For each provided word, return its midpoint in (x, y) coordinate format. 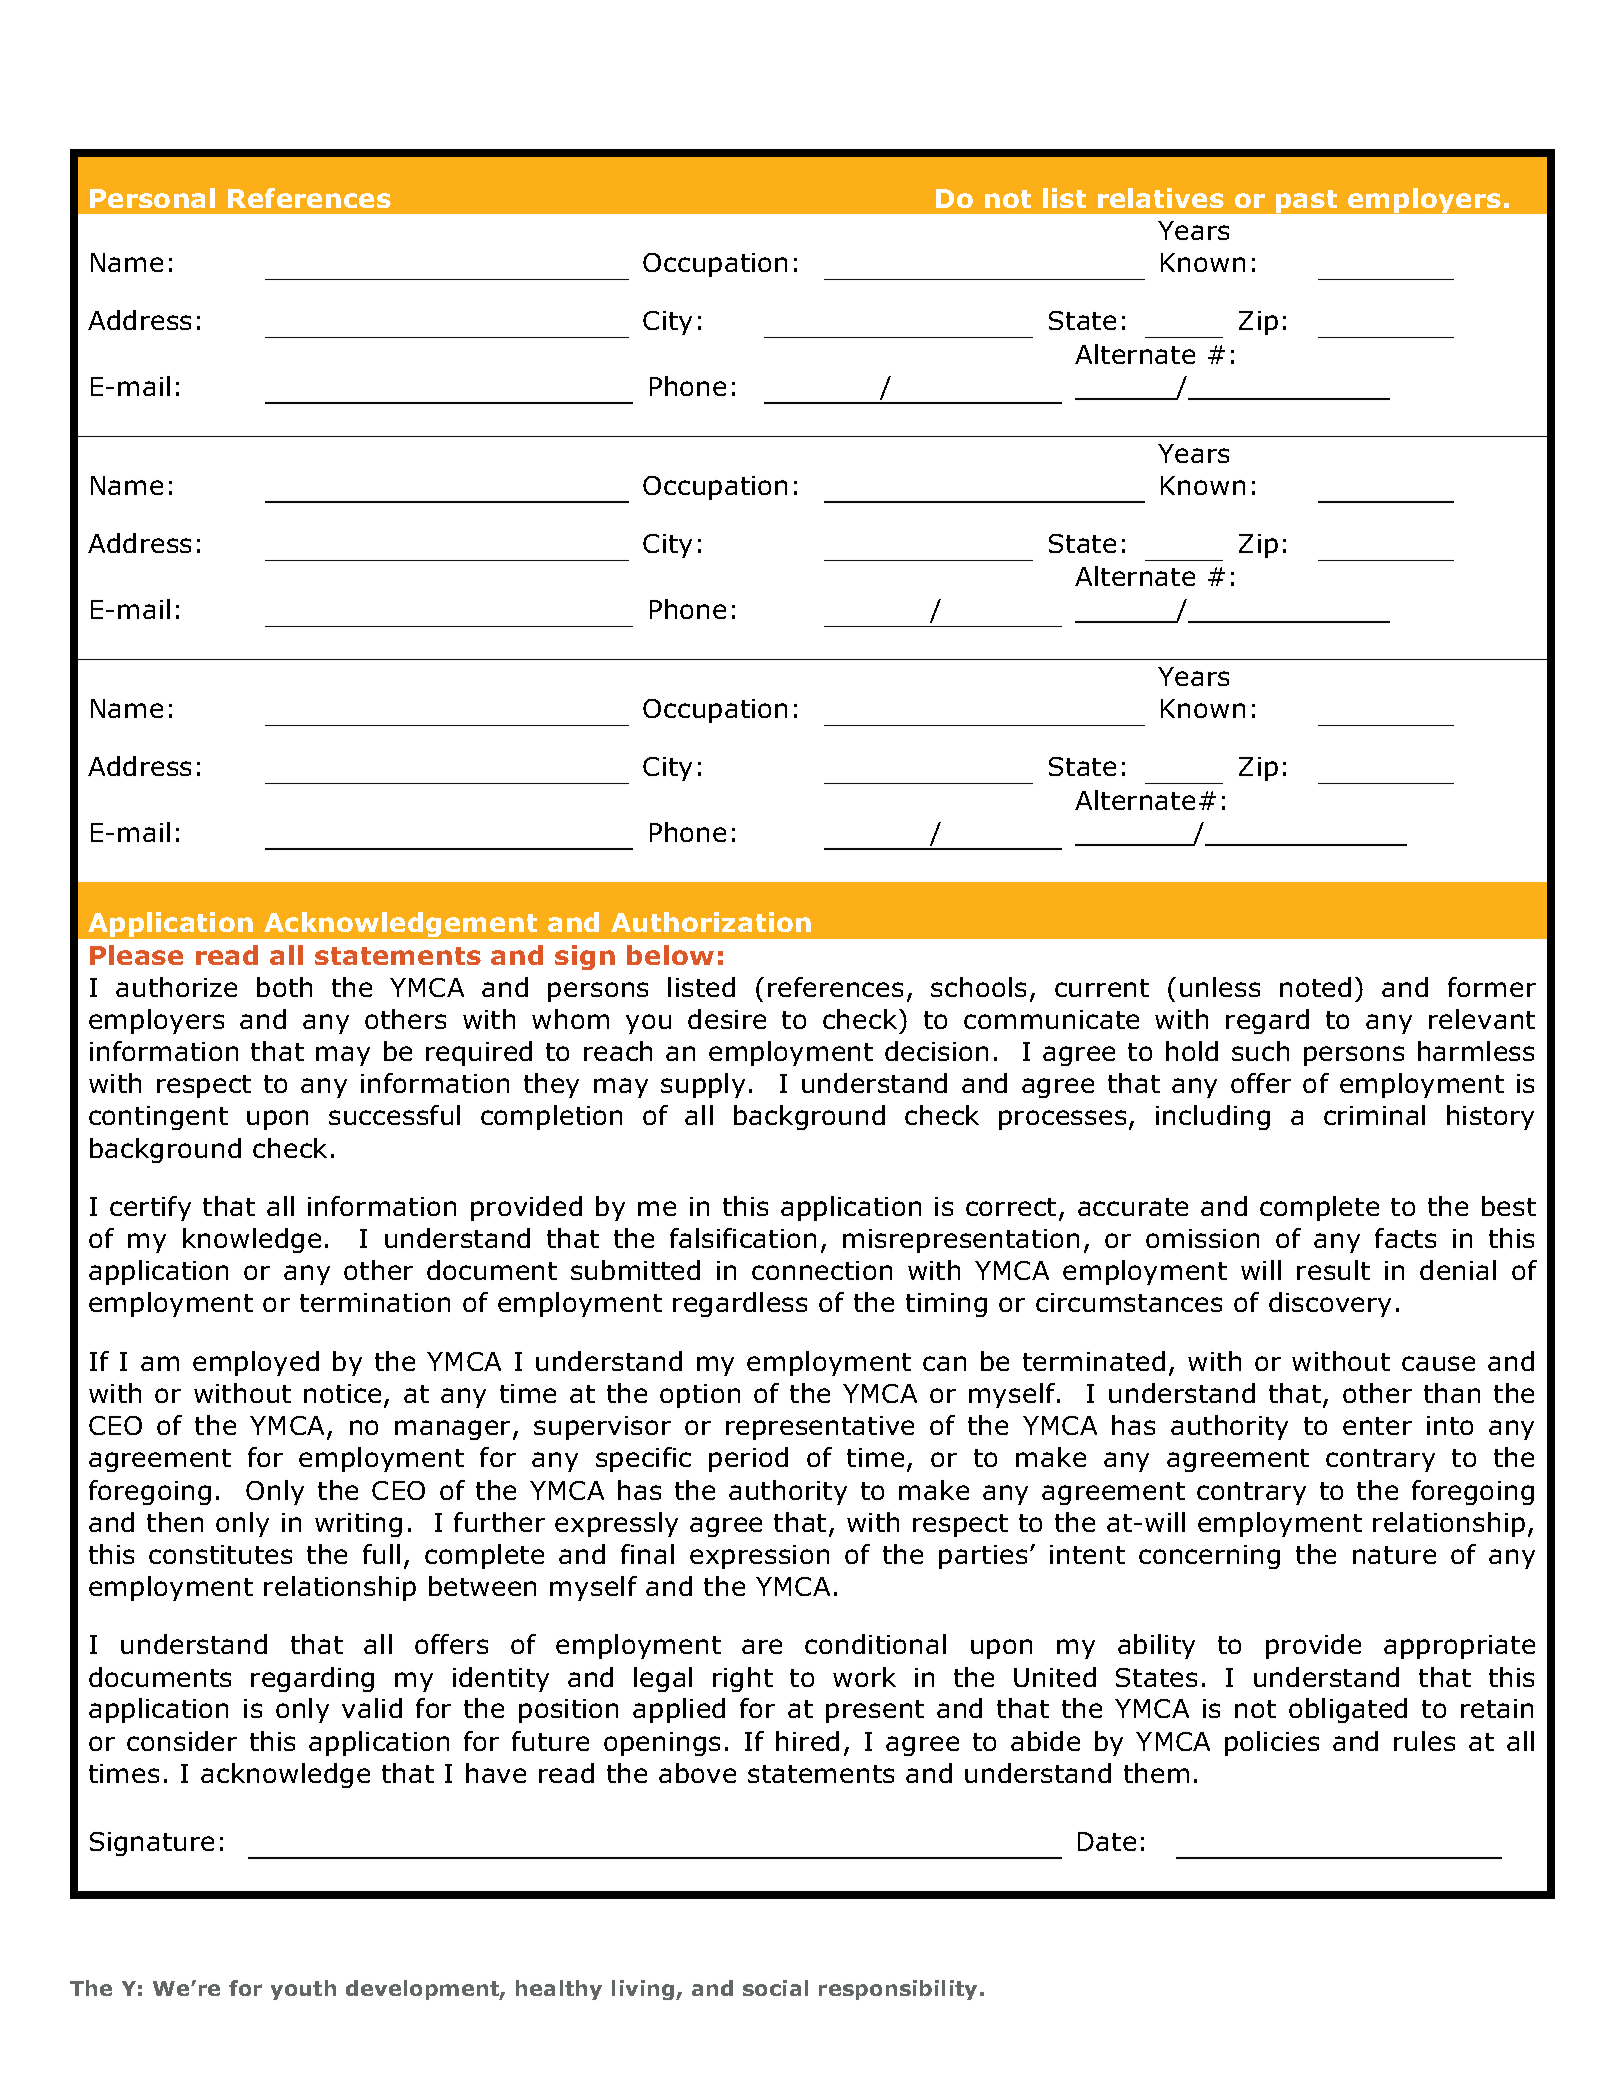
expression (759, 1557)
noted (1315, 987)
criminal (1374, 1115)
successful (394, 1115)
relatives (1161, 198)
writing (358, 1525)
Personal (152, 198)
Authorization (711, 922)
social (775, 1988)
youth (303, 1990)
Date (1107, 1841)
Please (136, 955)
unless (1220, 987)
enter (1377, 1426)
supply (703, 1085)
